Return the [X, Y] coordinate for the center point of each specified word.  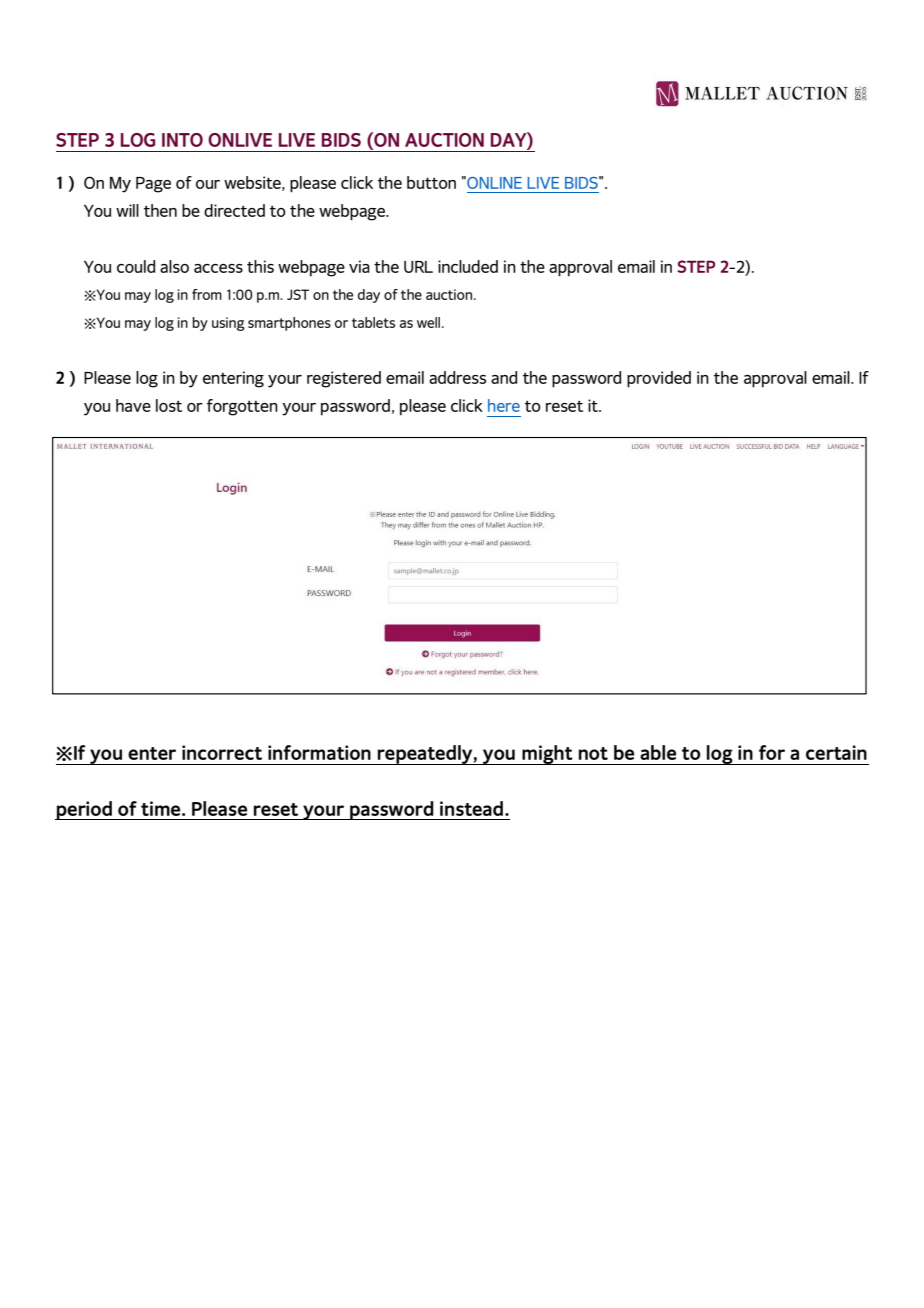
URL [418, 267]
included [468, 266]
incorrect [222, 752]
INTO [182, 140]
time [162, 808]
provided [659, 379]
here [504, 405]
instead [471, 808]
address [457, 377]
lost [169, 405]
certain [836, 752]
